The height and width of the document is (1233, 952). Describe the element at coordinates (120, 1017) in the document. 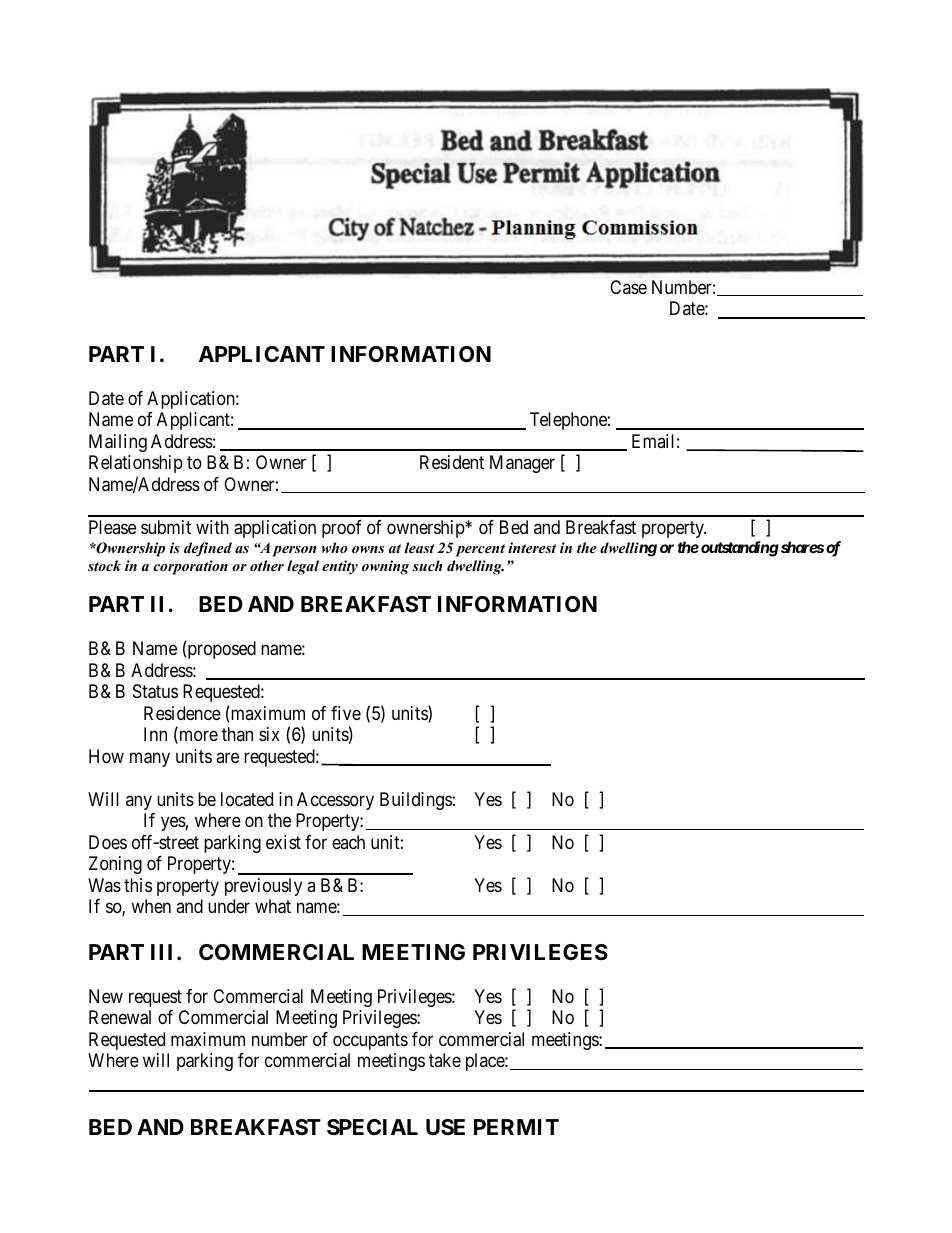

I see `Renewal` at that location.
